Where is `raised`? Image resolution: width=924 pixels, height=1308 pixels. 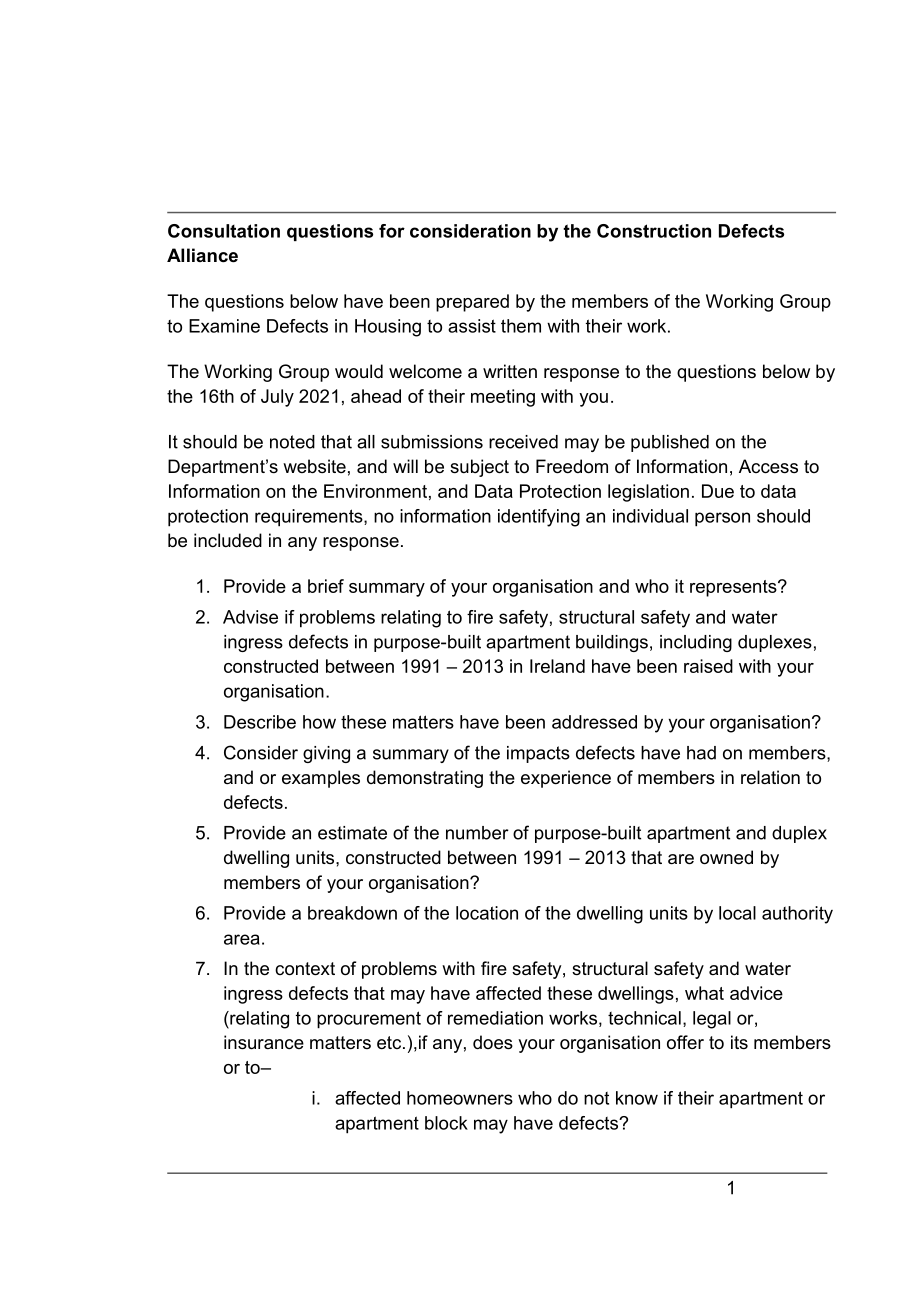
raised is located at coordinates (708, 666).
